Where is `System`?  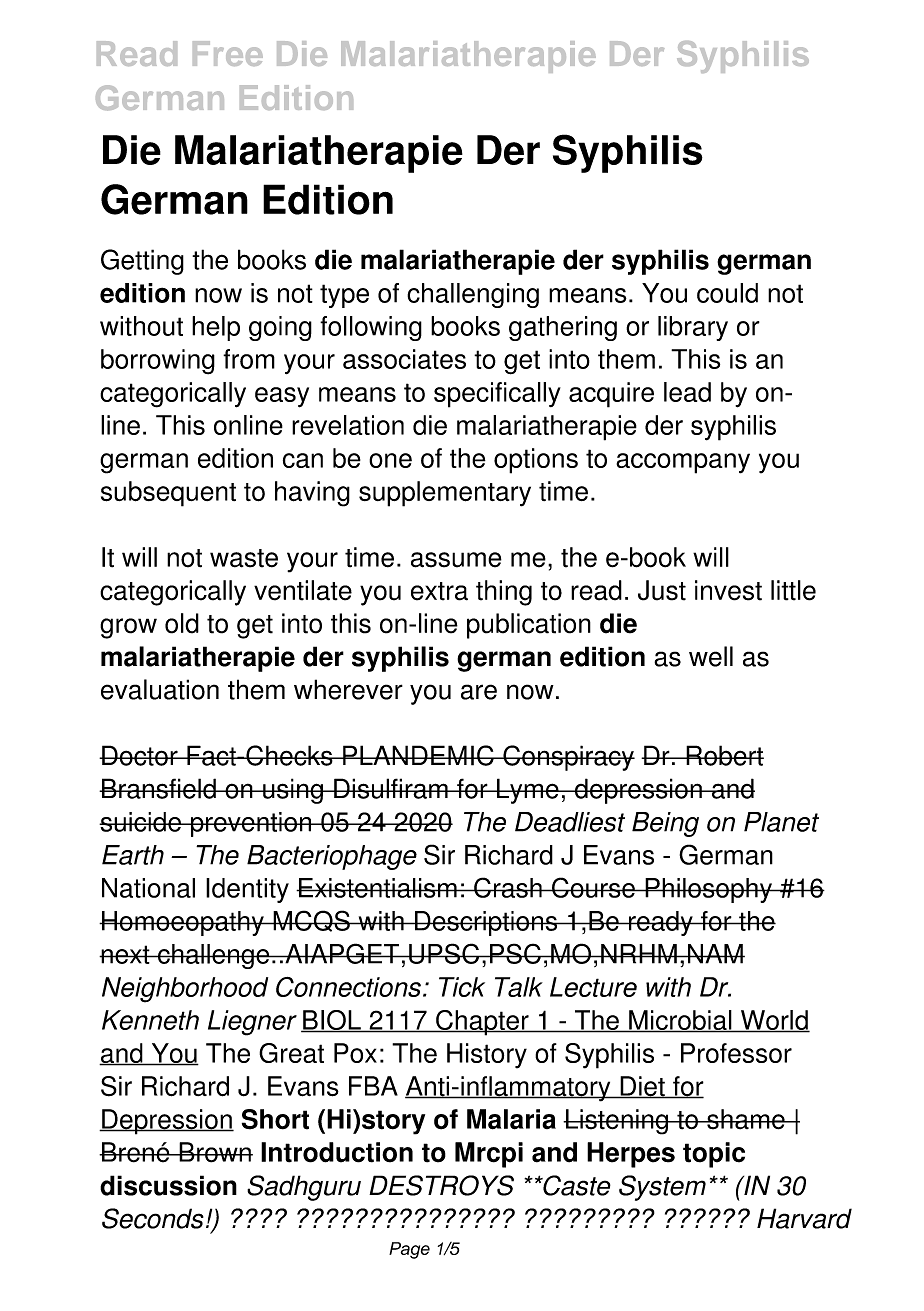
System is located at coordinates (662, 1188).
